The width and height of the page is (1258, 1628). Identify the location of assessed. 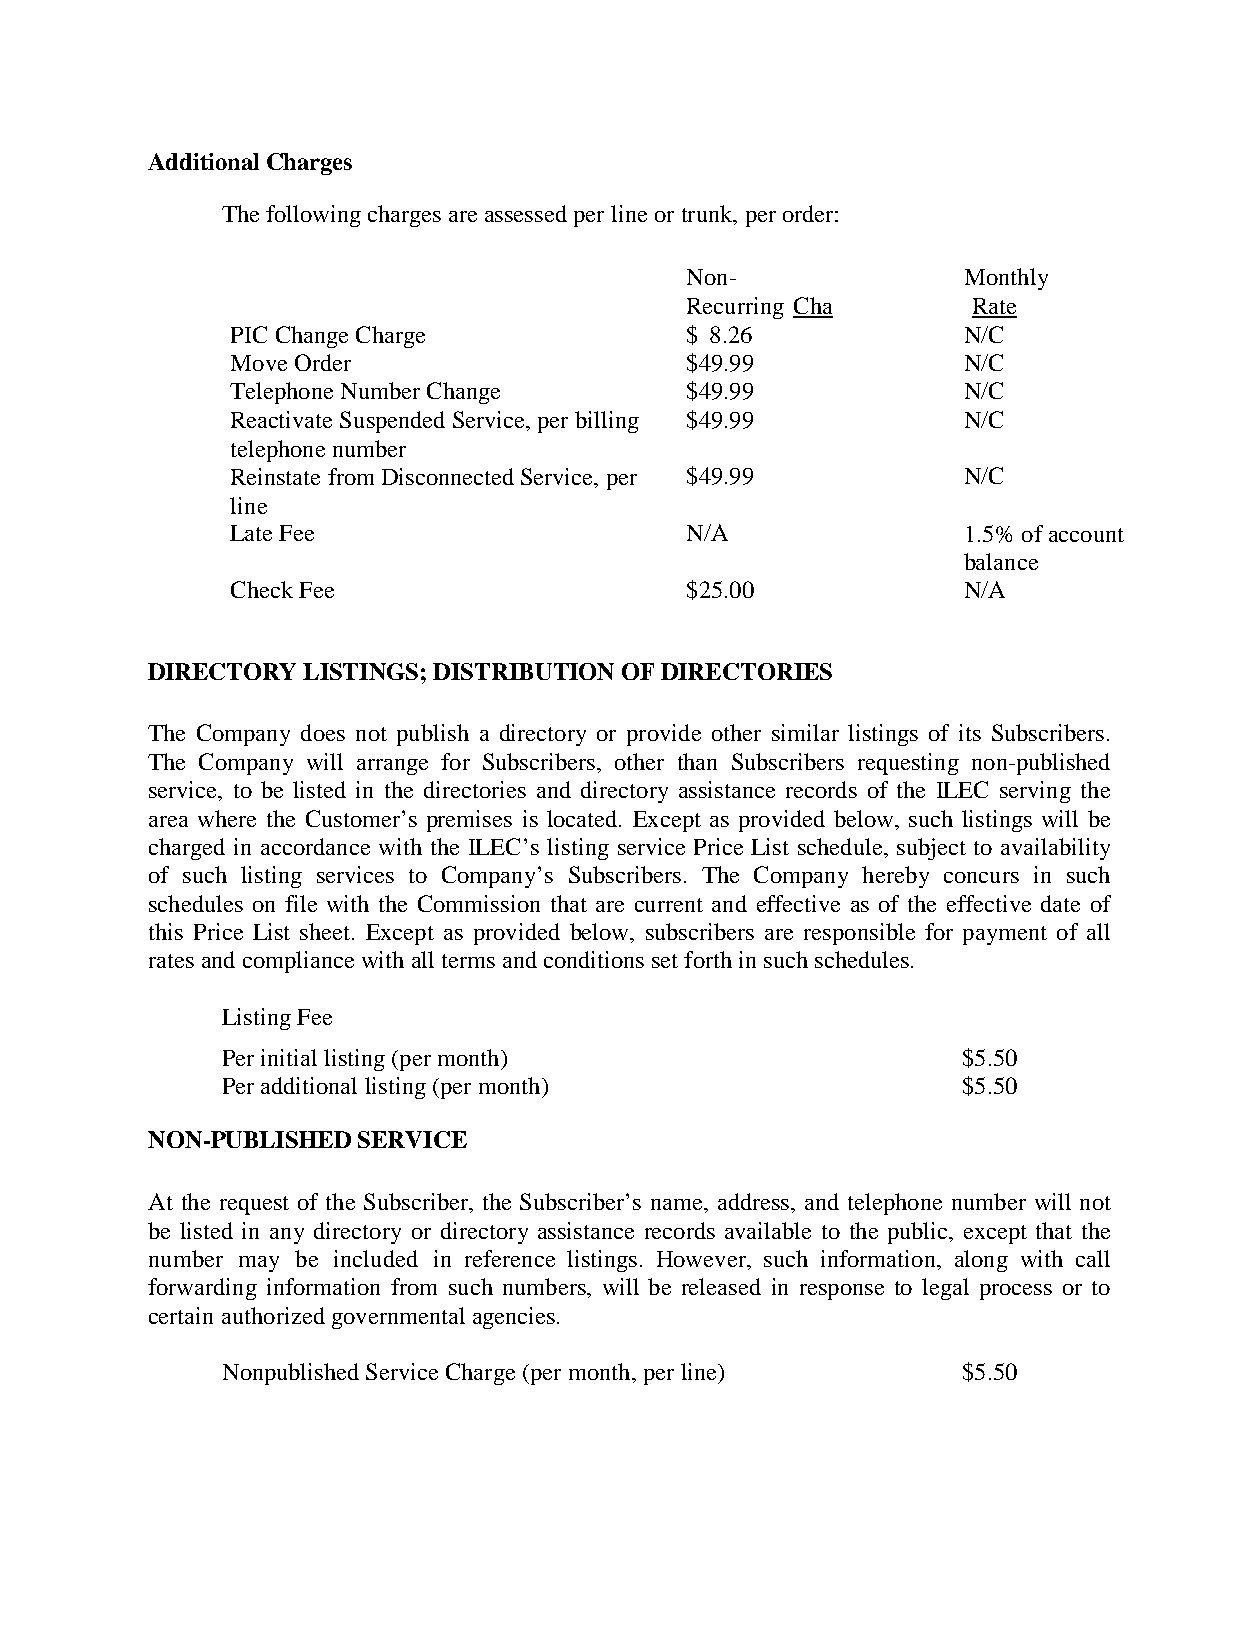
(526, 213).
